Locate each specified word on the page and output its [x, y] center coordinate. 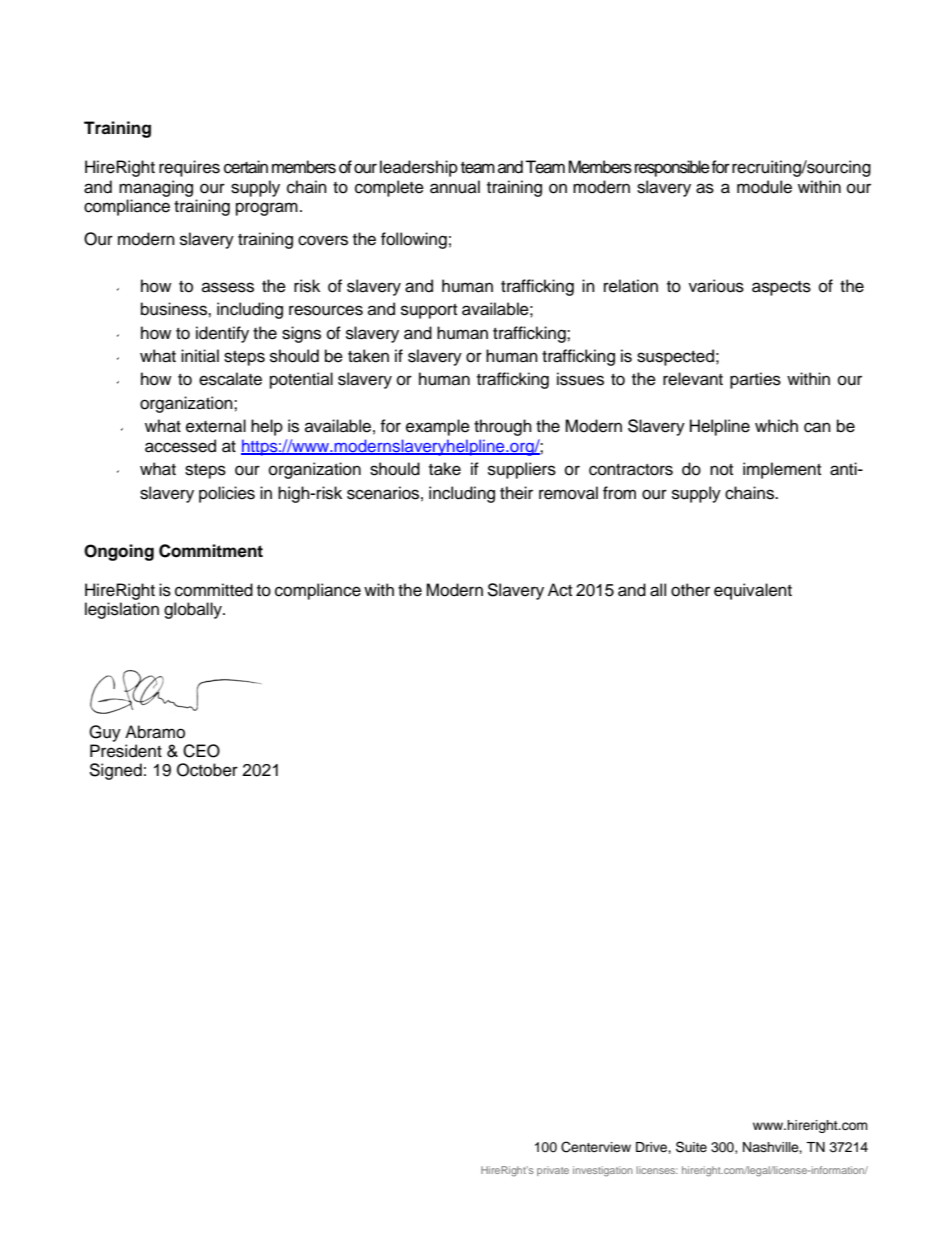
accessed [180, 446]
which [776, 426]
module [764, 187]
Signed [115, 771]
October [207, 770]
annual [455, 187]
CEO [201, 751]
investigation [603, 1171]
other [690, 590]
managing [156, 188]
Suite [691, 1147]
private [553, 1171]
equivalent [753, 591]
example [438, 427]
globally [194, 610]
